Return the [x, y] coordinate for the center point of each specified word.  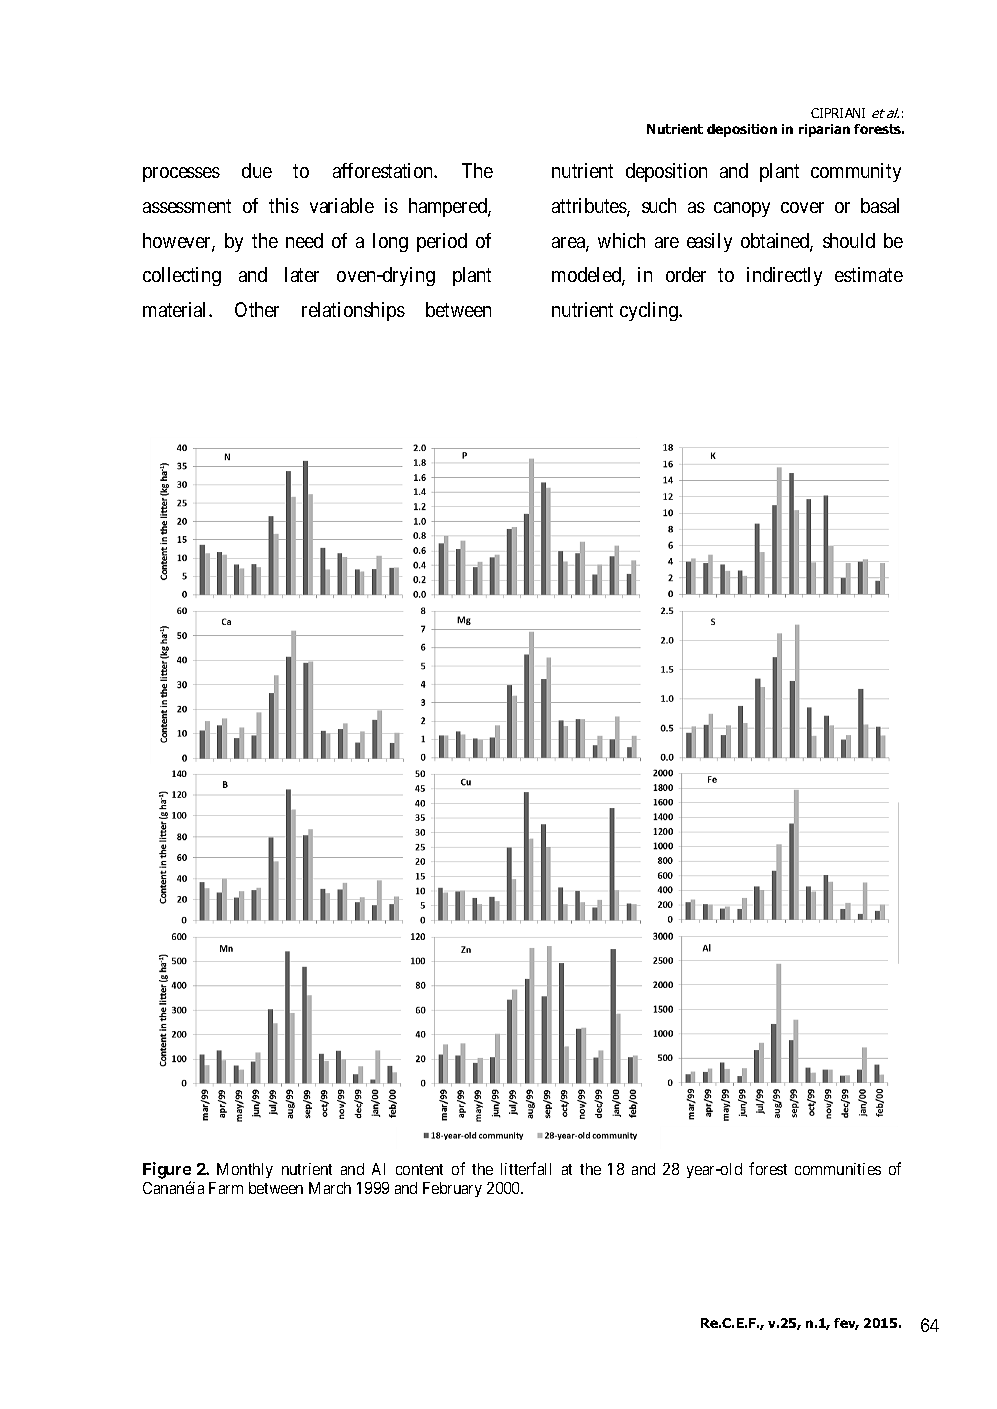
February [452, 1189]
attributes [590, 207]
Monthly [245, 1170]
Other [257, 309]
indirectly [784, 276]
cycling [650, 311]
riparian [824, 130]
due [257, 170]
